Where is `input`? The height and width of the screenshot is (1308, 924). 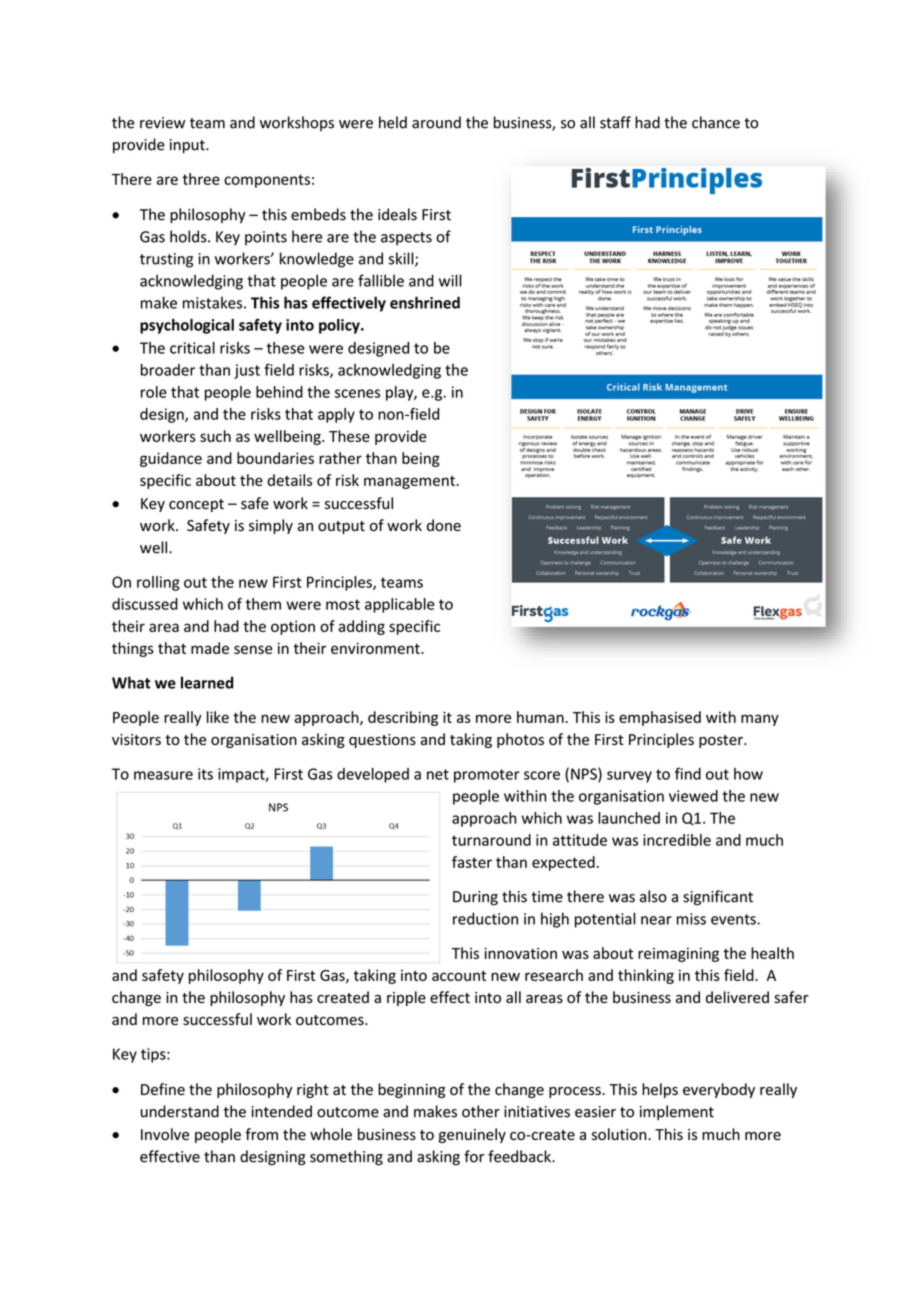 input is located at coordinates (188, 146).
